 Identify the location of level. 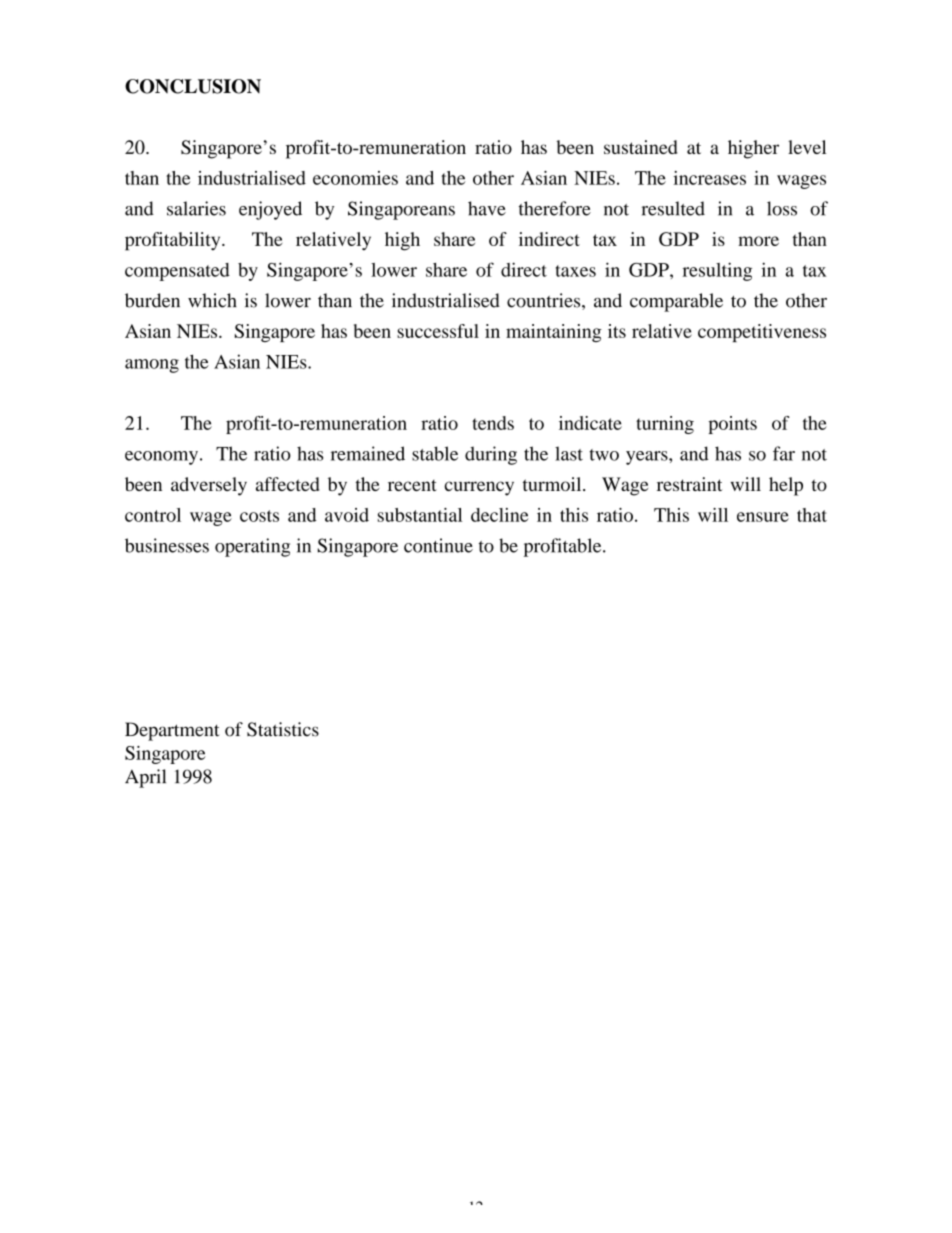
(807, 147).
